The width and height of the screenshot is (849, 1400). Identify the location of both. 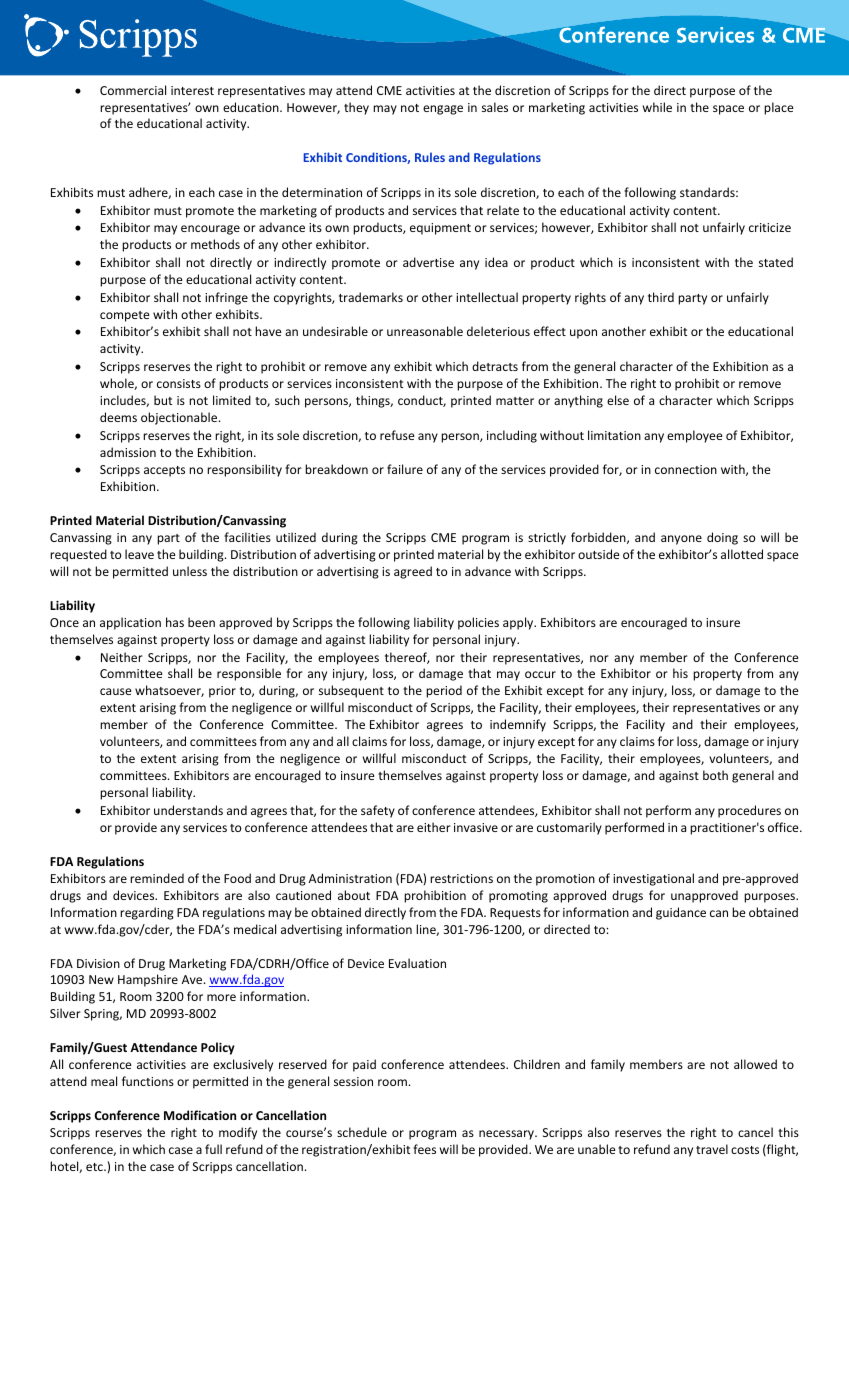
(715, 775).
